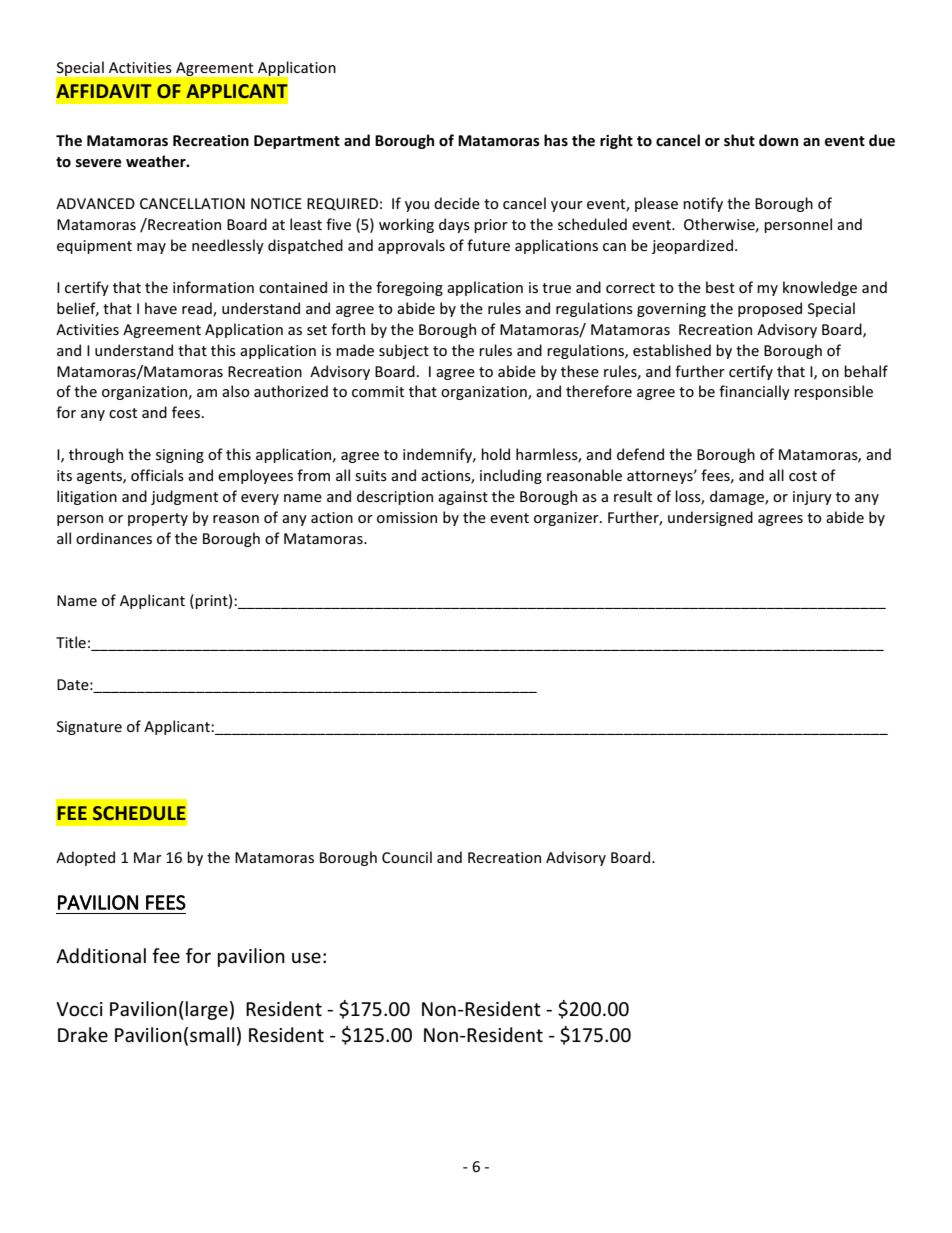 This document has height=1233, width=952. I want to click on Council, so click(407, 857).
